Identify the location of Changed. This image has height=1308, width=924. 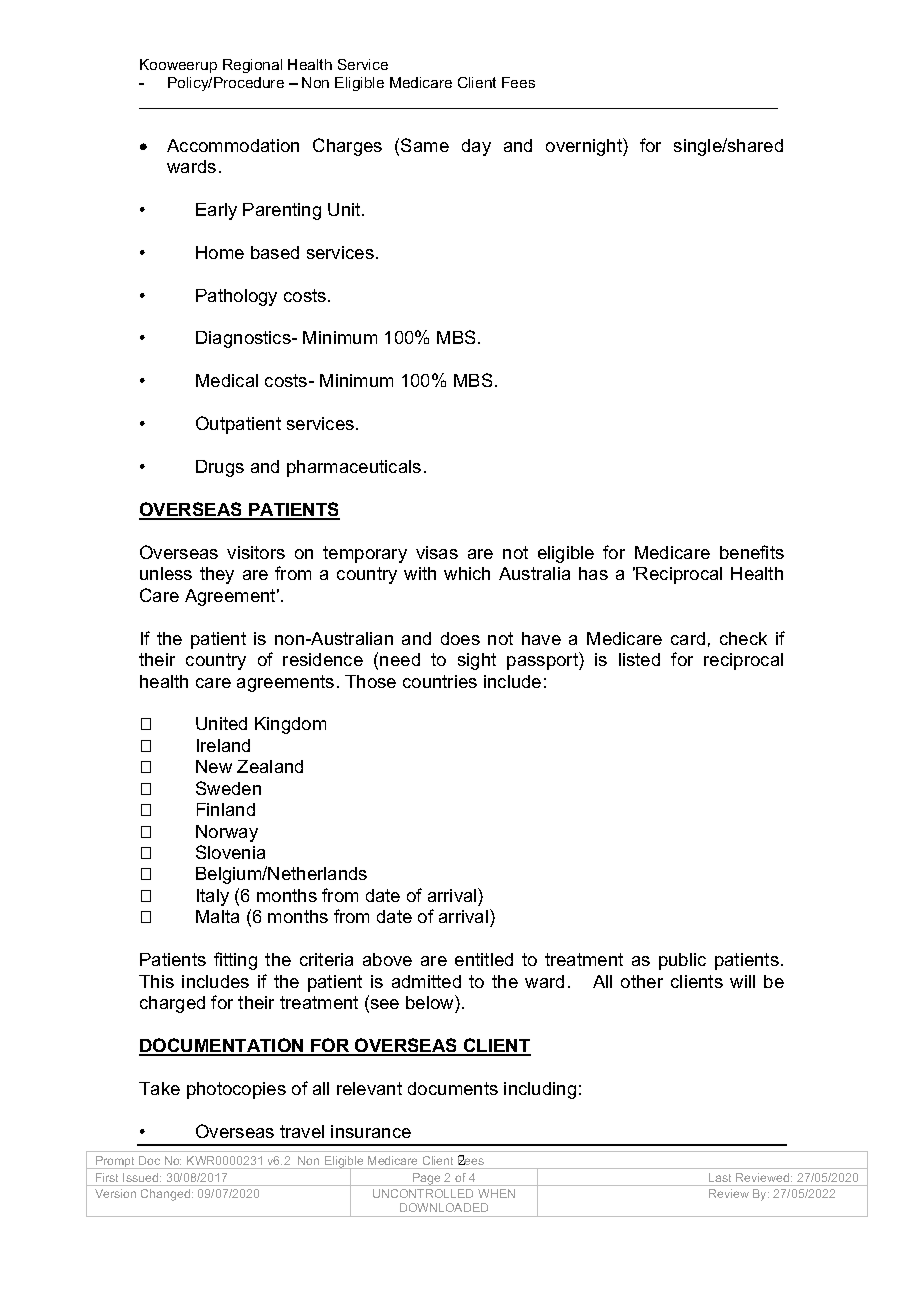
(167, 1195).
